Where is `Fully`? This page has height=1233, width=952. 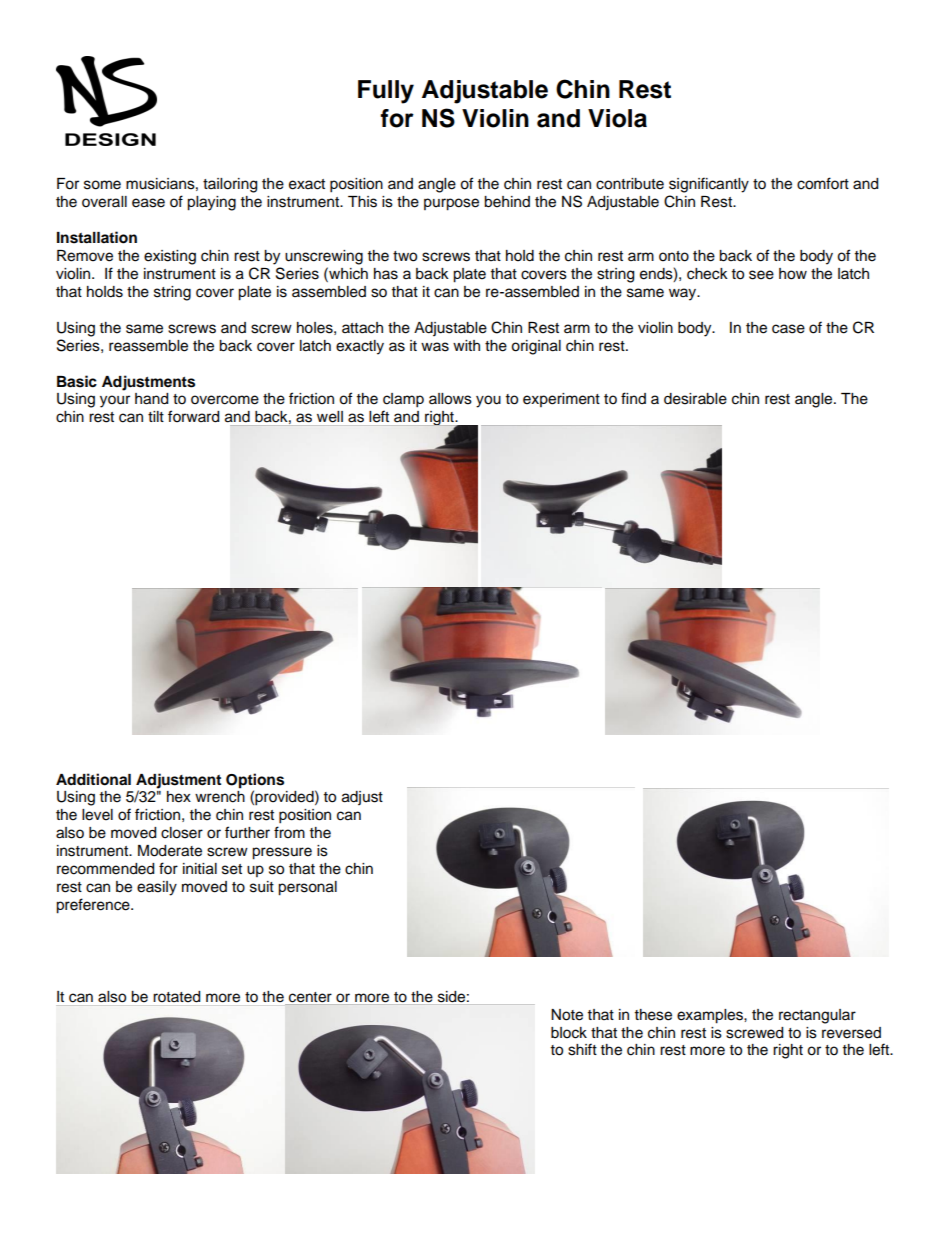
Fully is located at coordinates (386, 92).
